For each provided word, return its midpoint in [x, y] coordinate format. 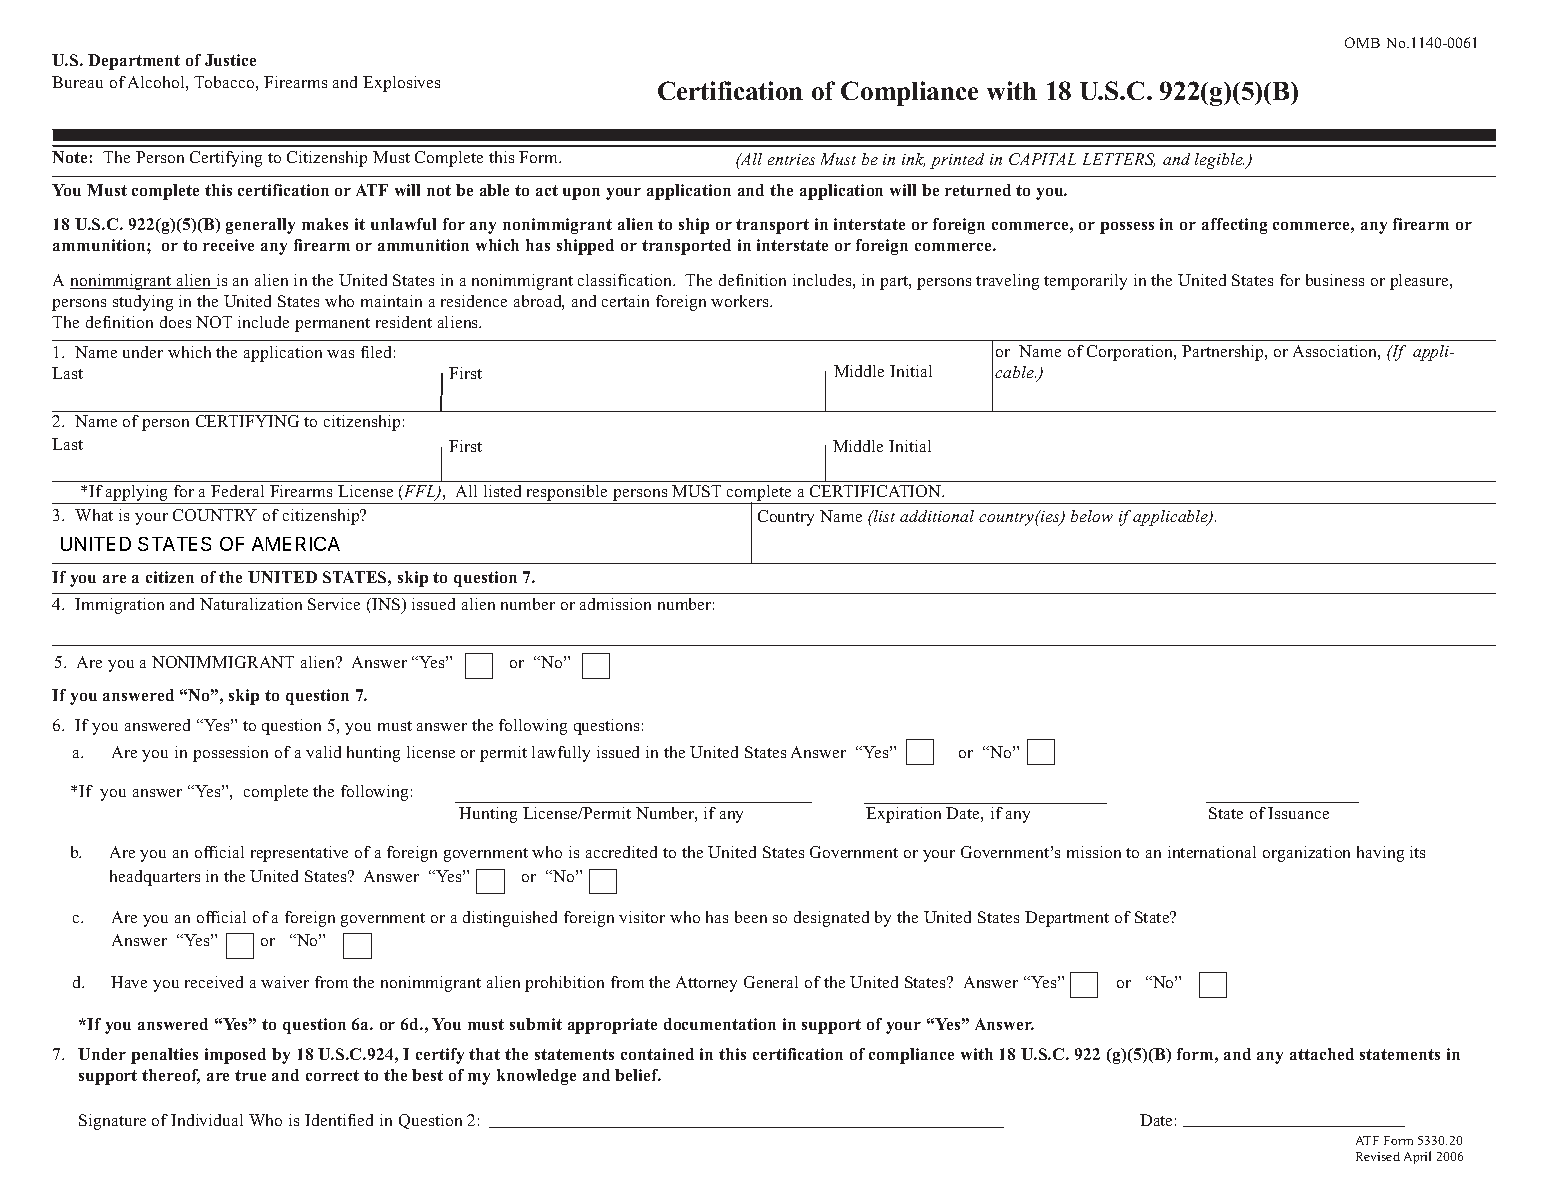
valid [323, 752]
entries [791, 159]
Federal [237, 491]
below [1092, 516]
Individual [207, 1120]
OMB [1362, 42]
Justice [230, 60]
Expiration [903, 815]
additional [937, 516]
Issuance [1298, 813]
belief [638, 1075]
